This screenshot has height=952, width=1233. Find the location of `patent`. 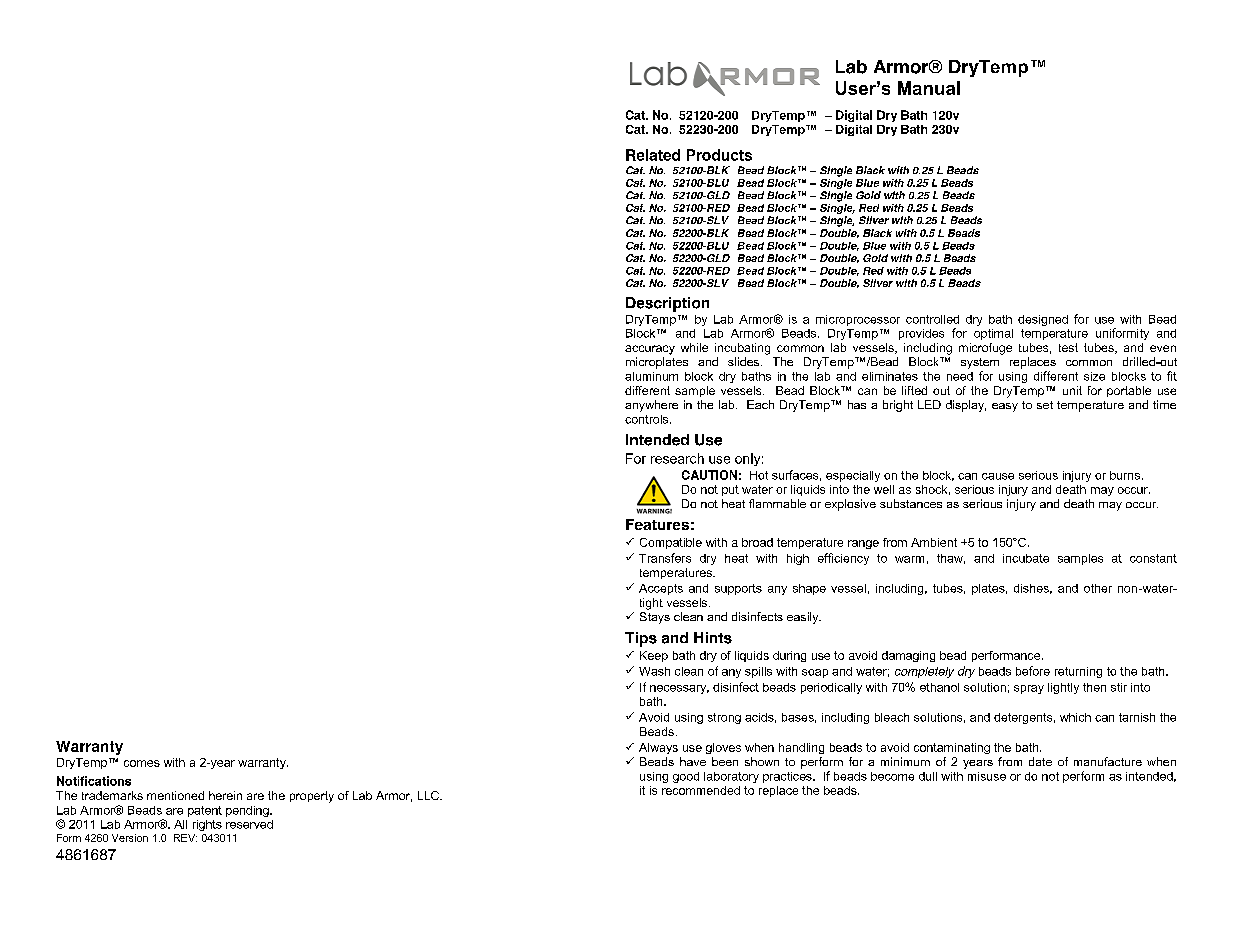

patent is located at coordinates (205, 811).
